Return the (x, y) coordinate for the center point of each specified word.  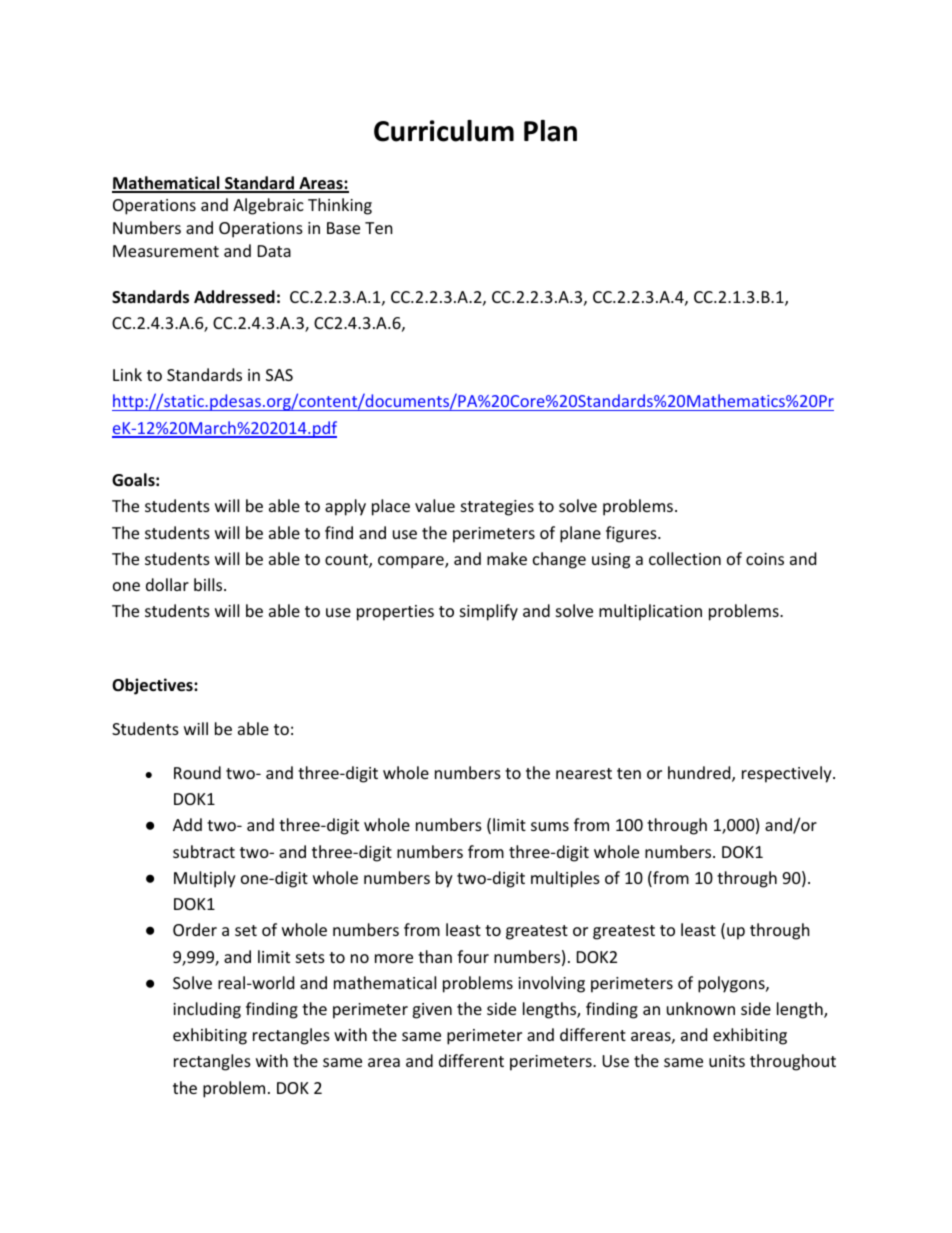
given (432, 1011)
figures (632, 534)
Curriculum (444, 131)
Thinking (340, 206)
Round (197, 772)
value (435, 505)
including (207, 1010)
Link (127, 374)
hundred (700, 774)
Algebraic (268, 206)
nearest (584, 773)
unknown (701, 1008)
